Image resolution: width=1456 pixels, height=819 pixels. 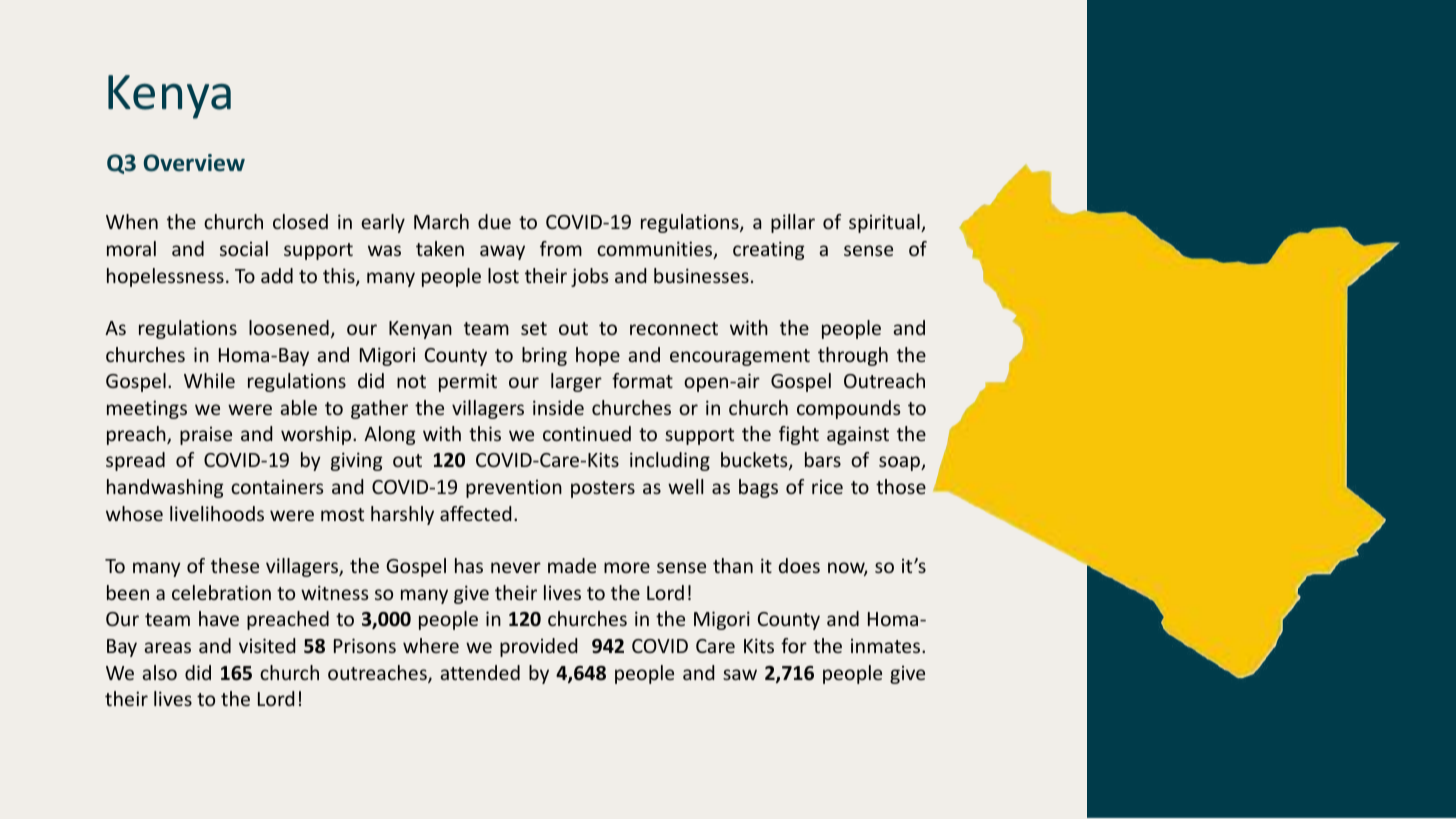 I want to click on due, so click(x=494, y=221).
